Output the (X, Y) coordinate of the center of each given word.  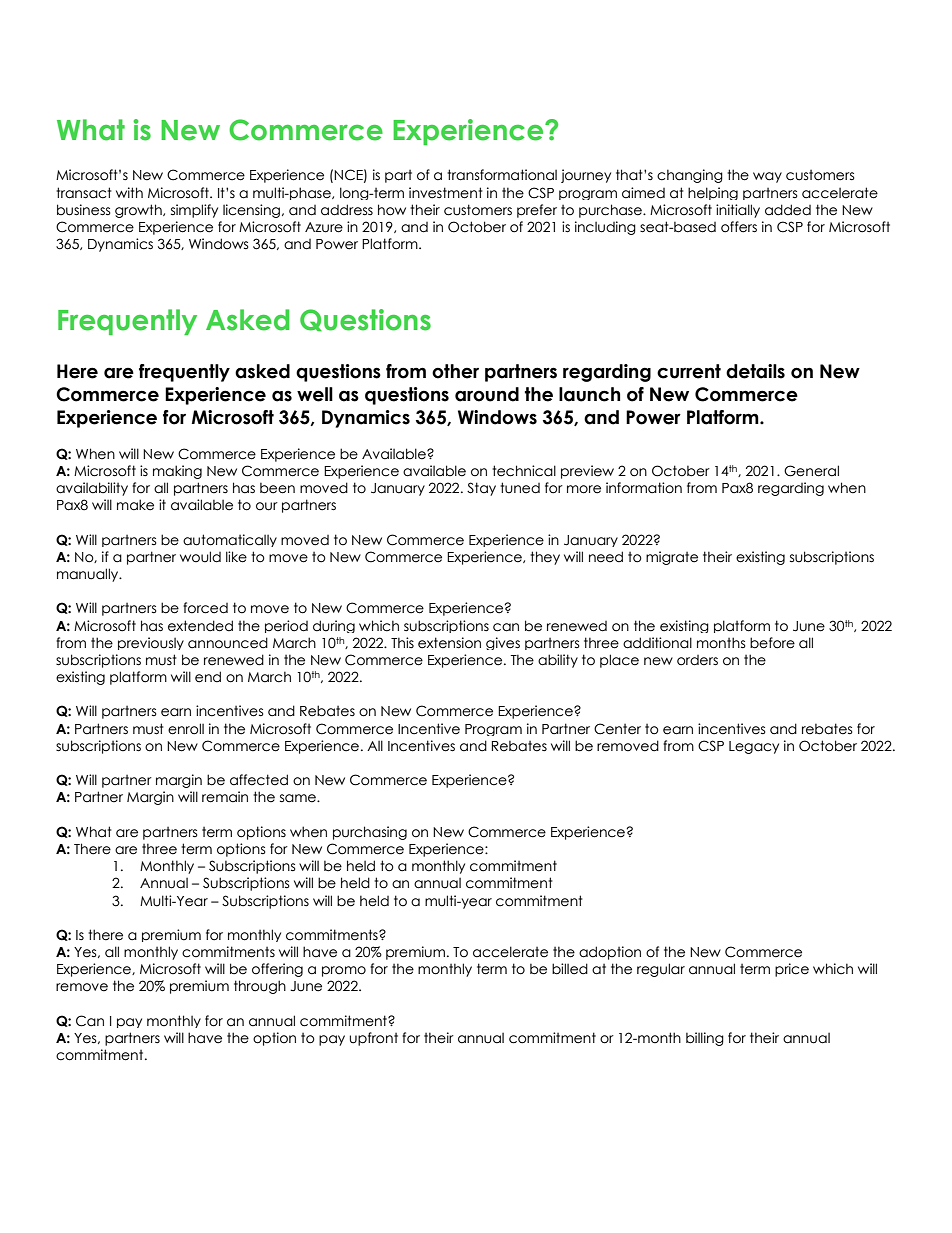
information (644, 488)
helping (713, 193)
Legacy (754, 747)
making (177, 472)
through (260, 987)
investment (446, 193)
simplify (194, 211)
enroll (186, 729)
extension (449, 643)
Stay (481, 489)
